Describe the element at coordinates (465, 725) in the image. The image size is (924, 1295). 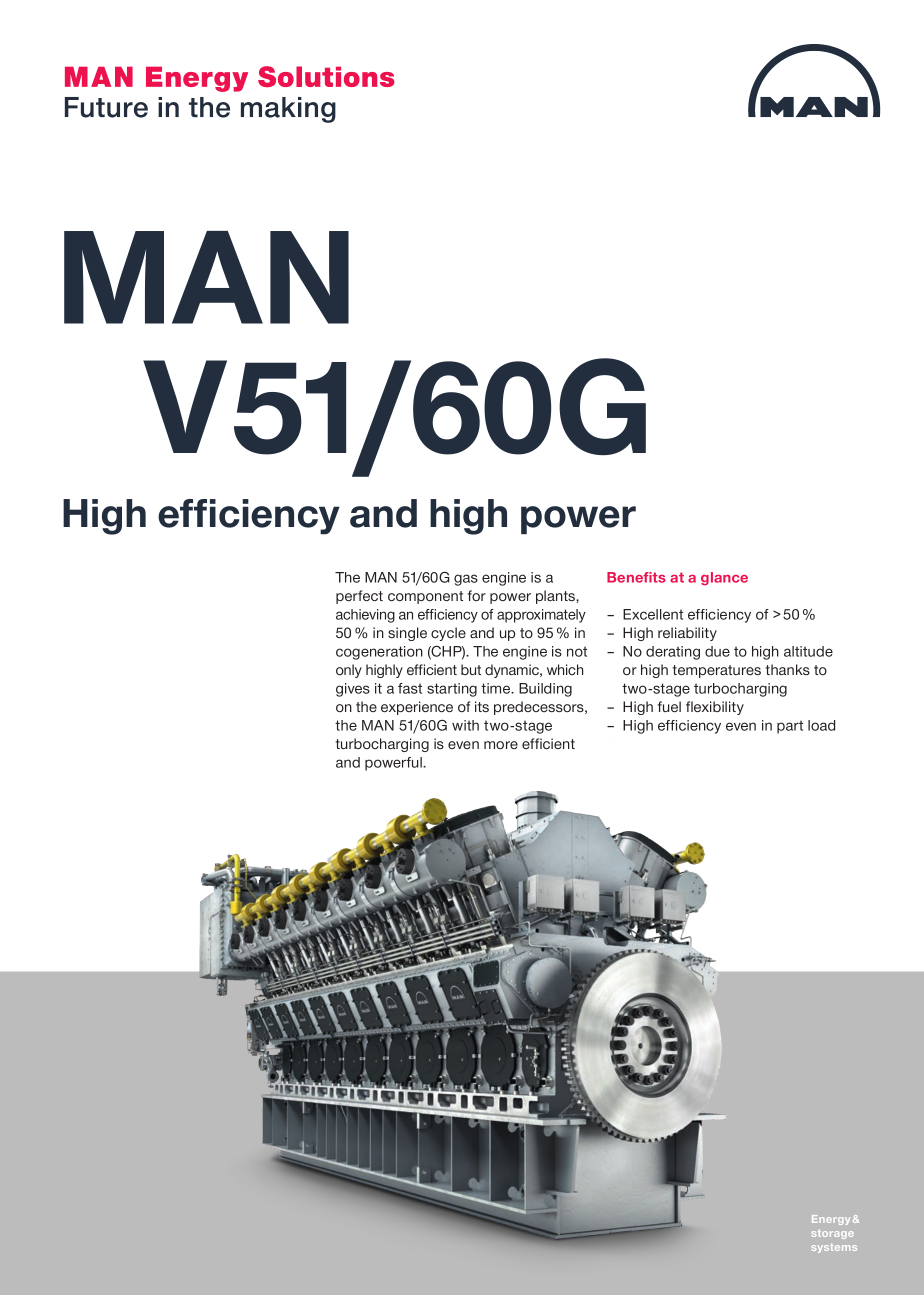
I see `with` at that location.
